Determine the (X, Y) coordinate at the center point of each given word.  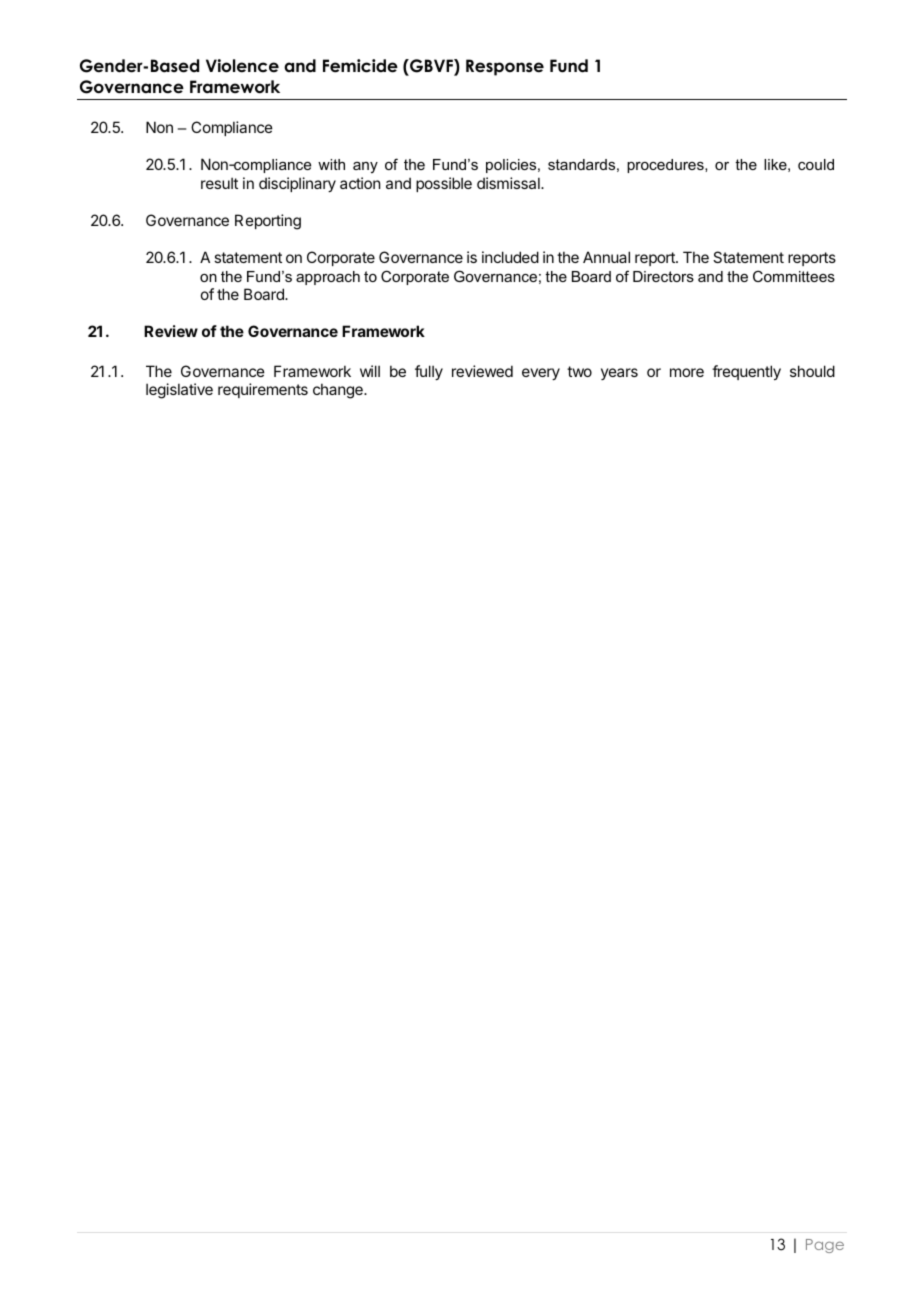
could (816, 164)
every (541, 374)
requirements (263, 390)
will (370, 371)
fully (429, 372)
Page (825, 1246)
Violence (242, 66)
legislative (179, 391)
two (579, 371)
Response (505, 67)
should (812, 371)
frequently (746, 372)
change (339, 391)
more (687, 372)
